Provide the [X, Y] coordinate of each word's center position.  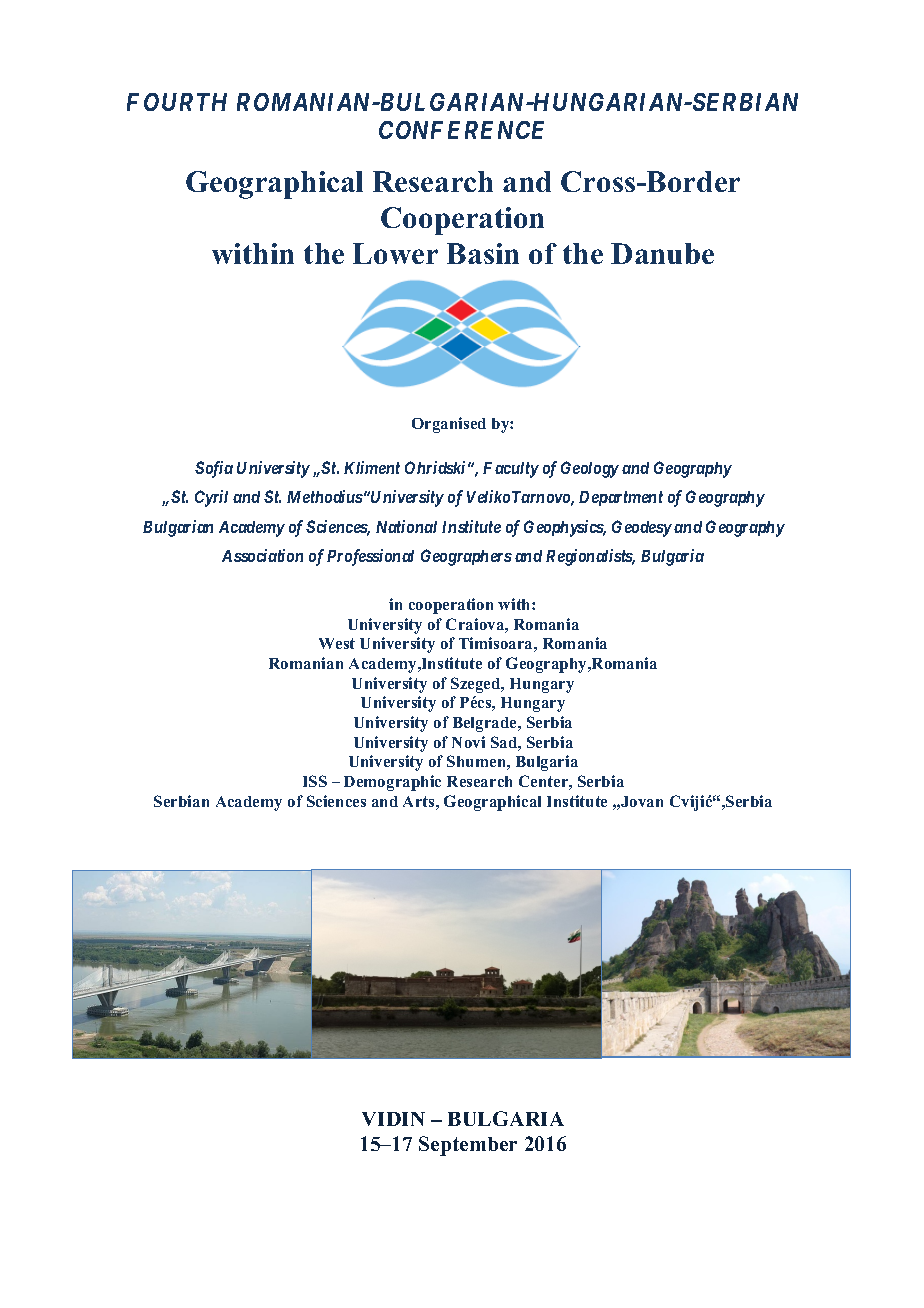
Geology [590, 469]
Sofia [214, 469]
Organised [449, 425]
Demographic [392, 783]
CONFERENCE [461, 130]
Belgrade [486, 724]
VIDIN [393, 1119]
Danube [662, 253]
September [468, 1146]
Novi [468, 742]
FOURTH [177, 102]
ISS [315, 781]
